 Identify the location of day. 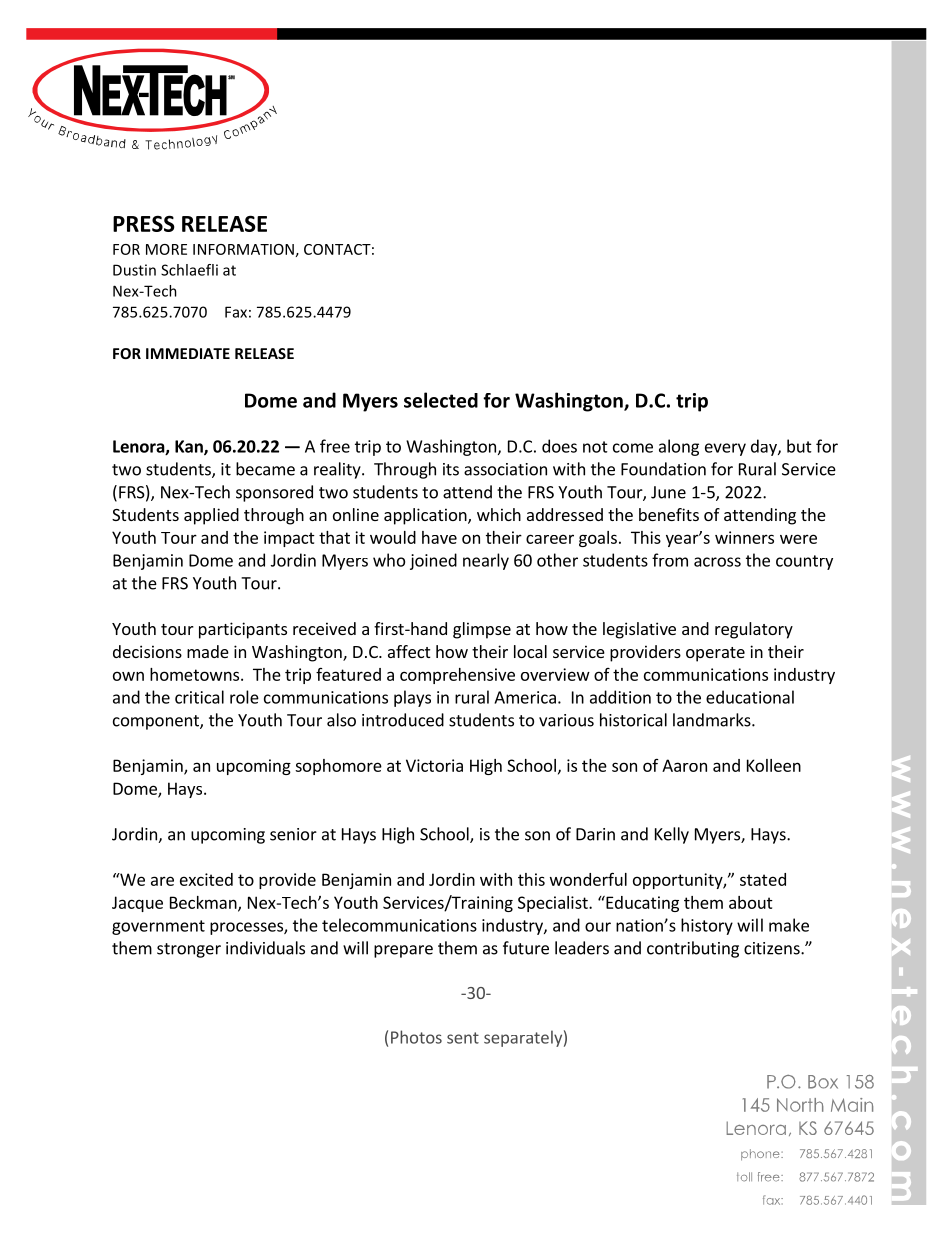
(765, 447).
